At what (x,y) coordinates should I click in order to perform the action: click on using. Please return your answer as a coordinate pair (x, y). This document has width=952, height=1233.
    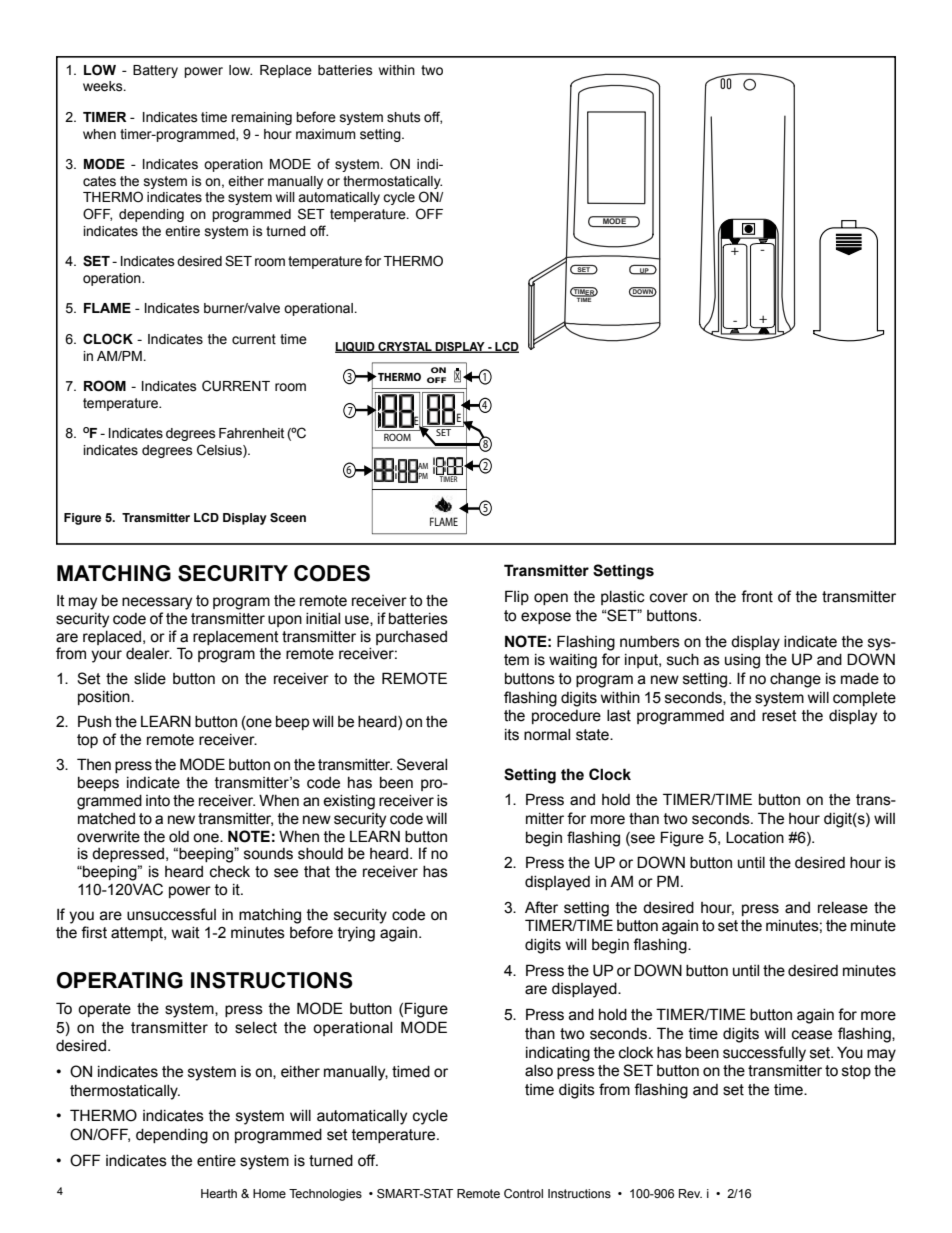
    Looking at the image, I should click on (742, 661).
